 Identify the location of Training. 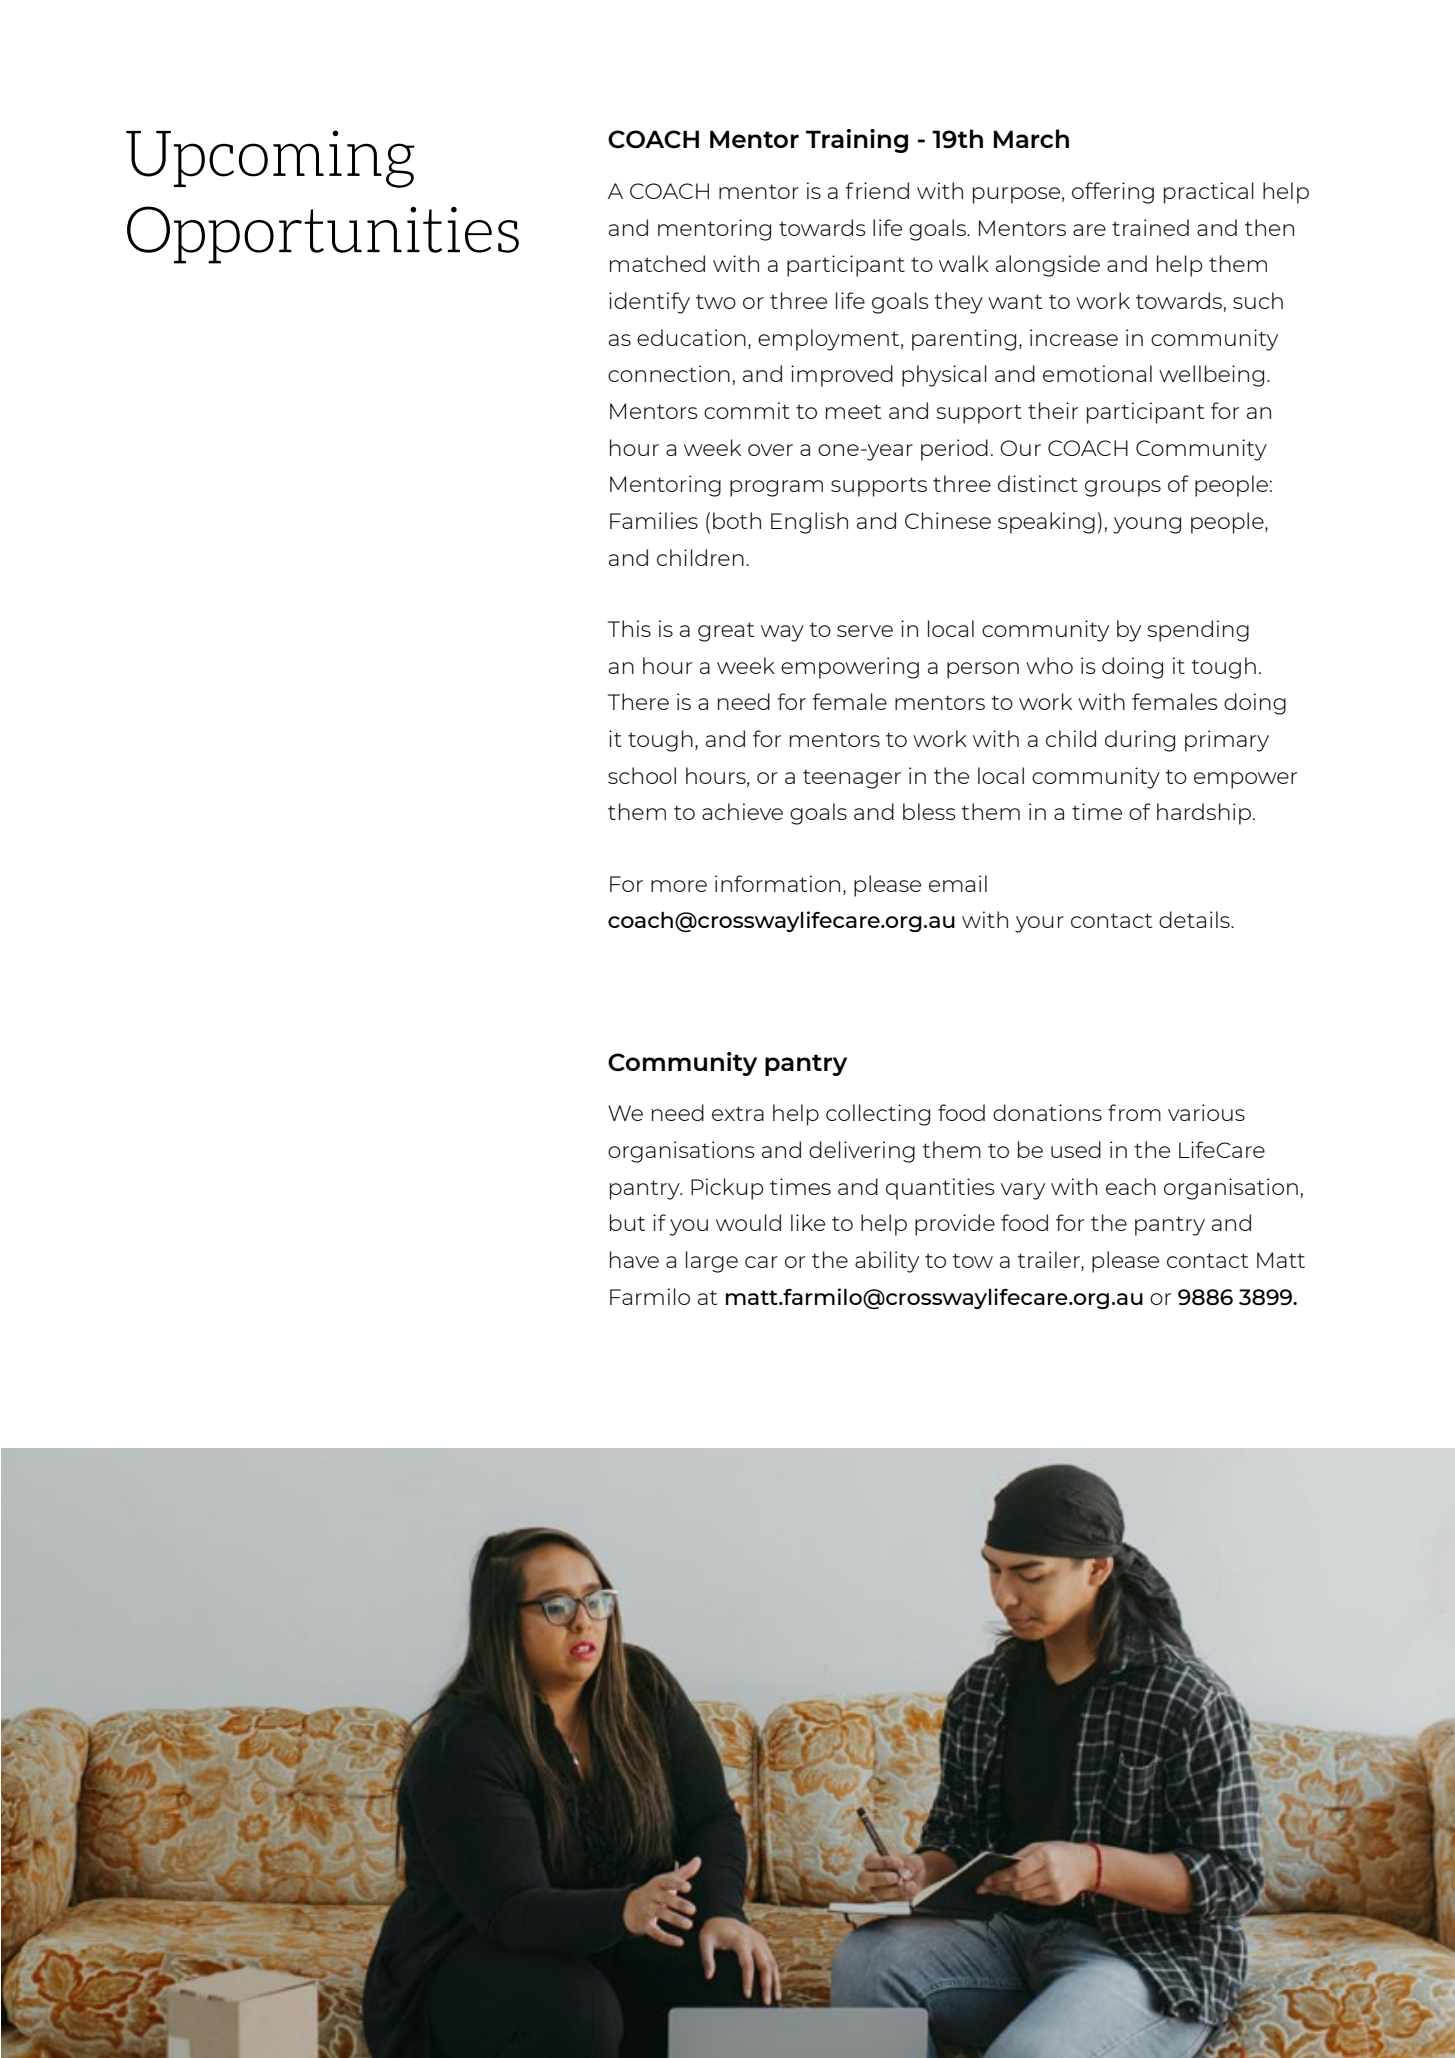
(857, 141).
